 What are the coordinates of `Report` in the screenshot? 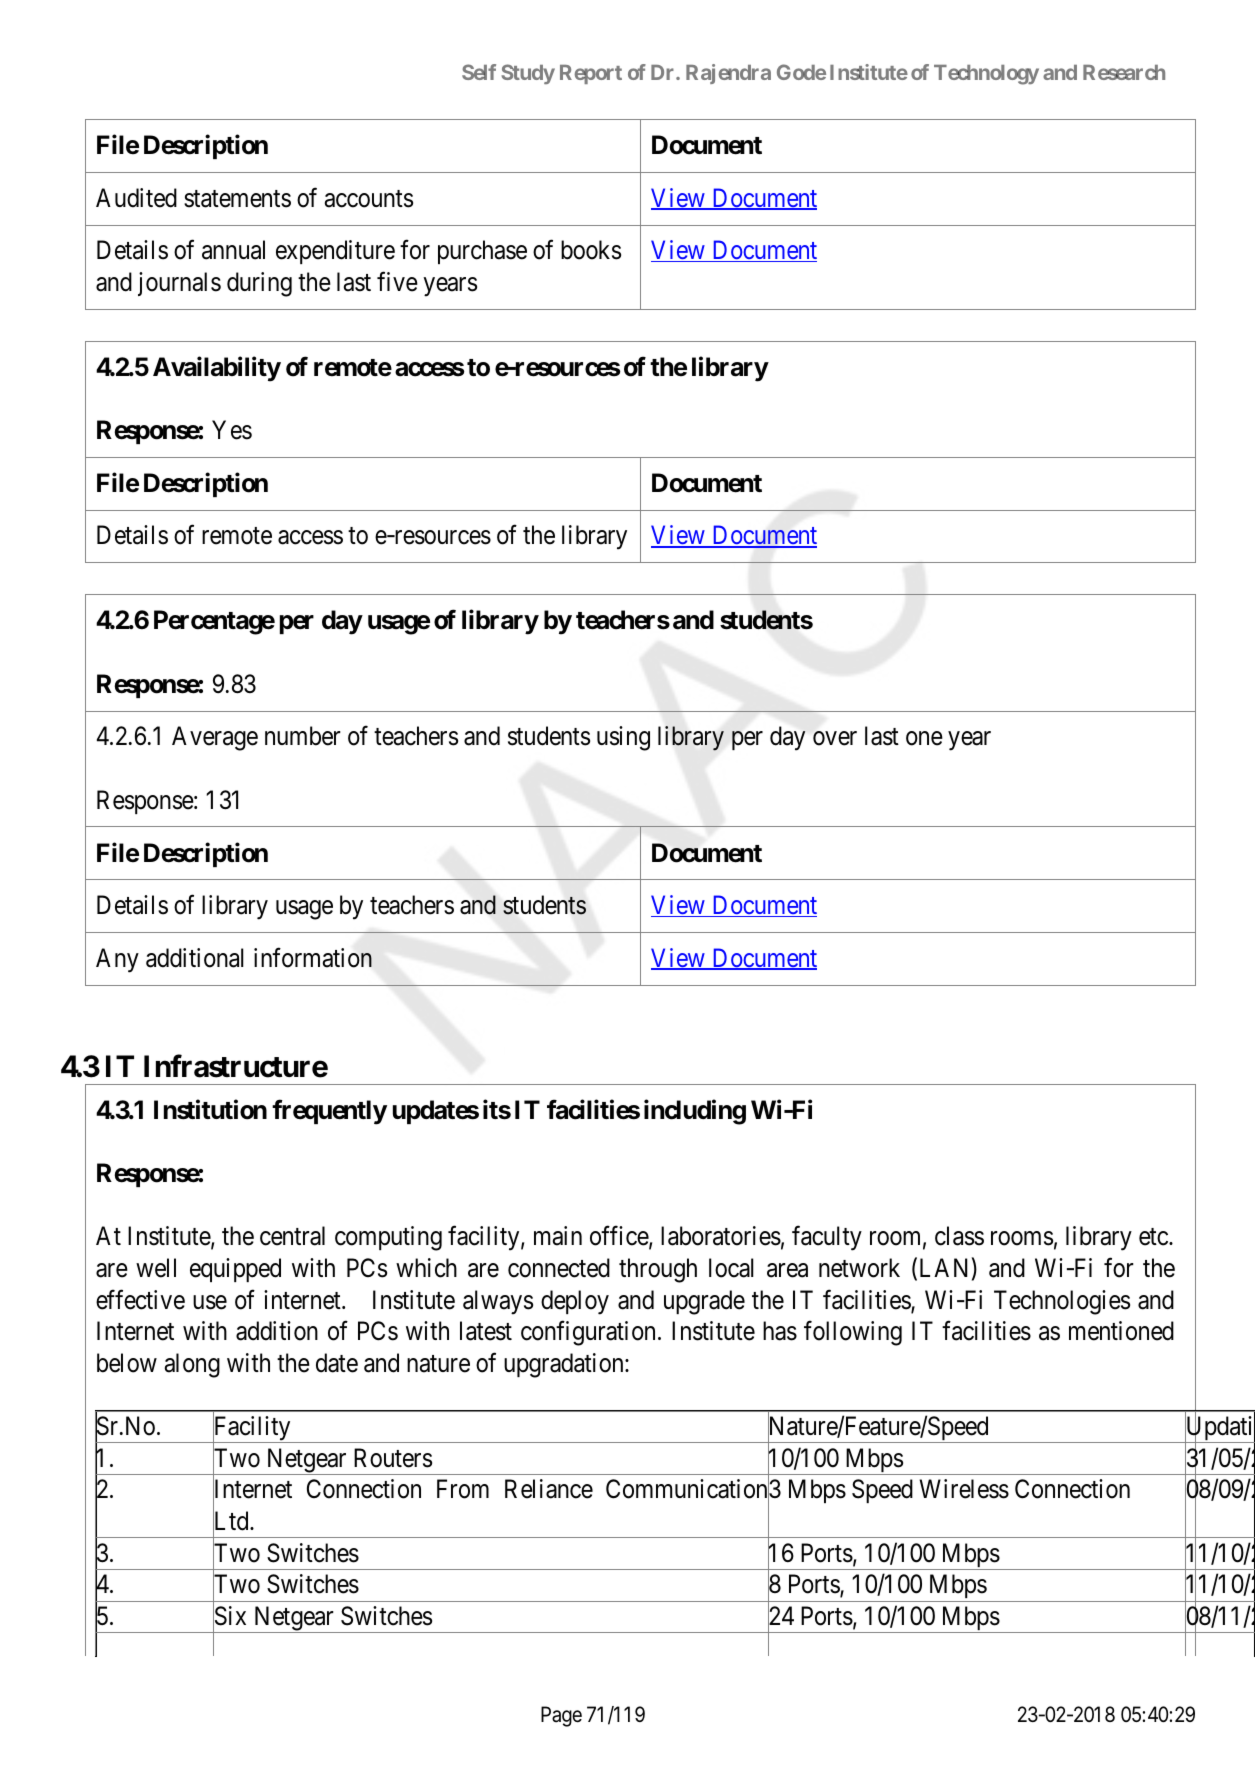 It's located at (591, 74).
